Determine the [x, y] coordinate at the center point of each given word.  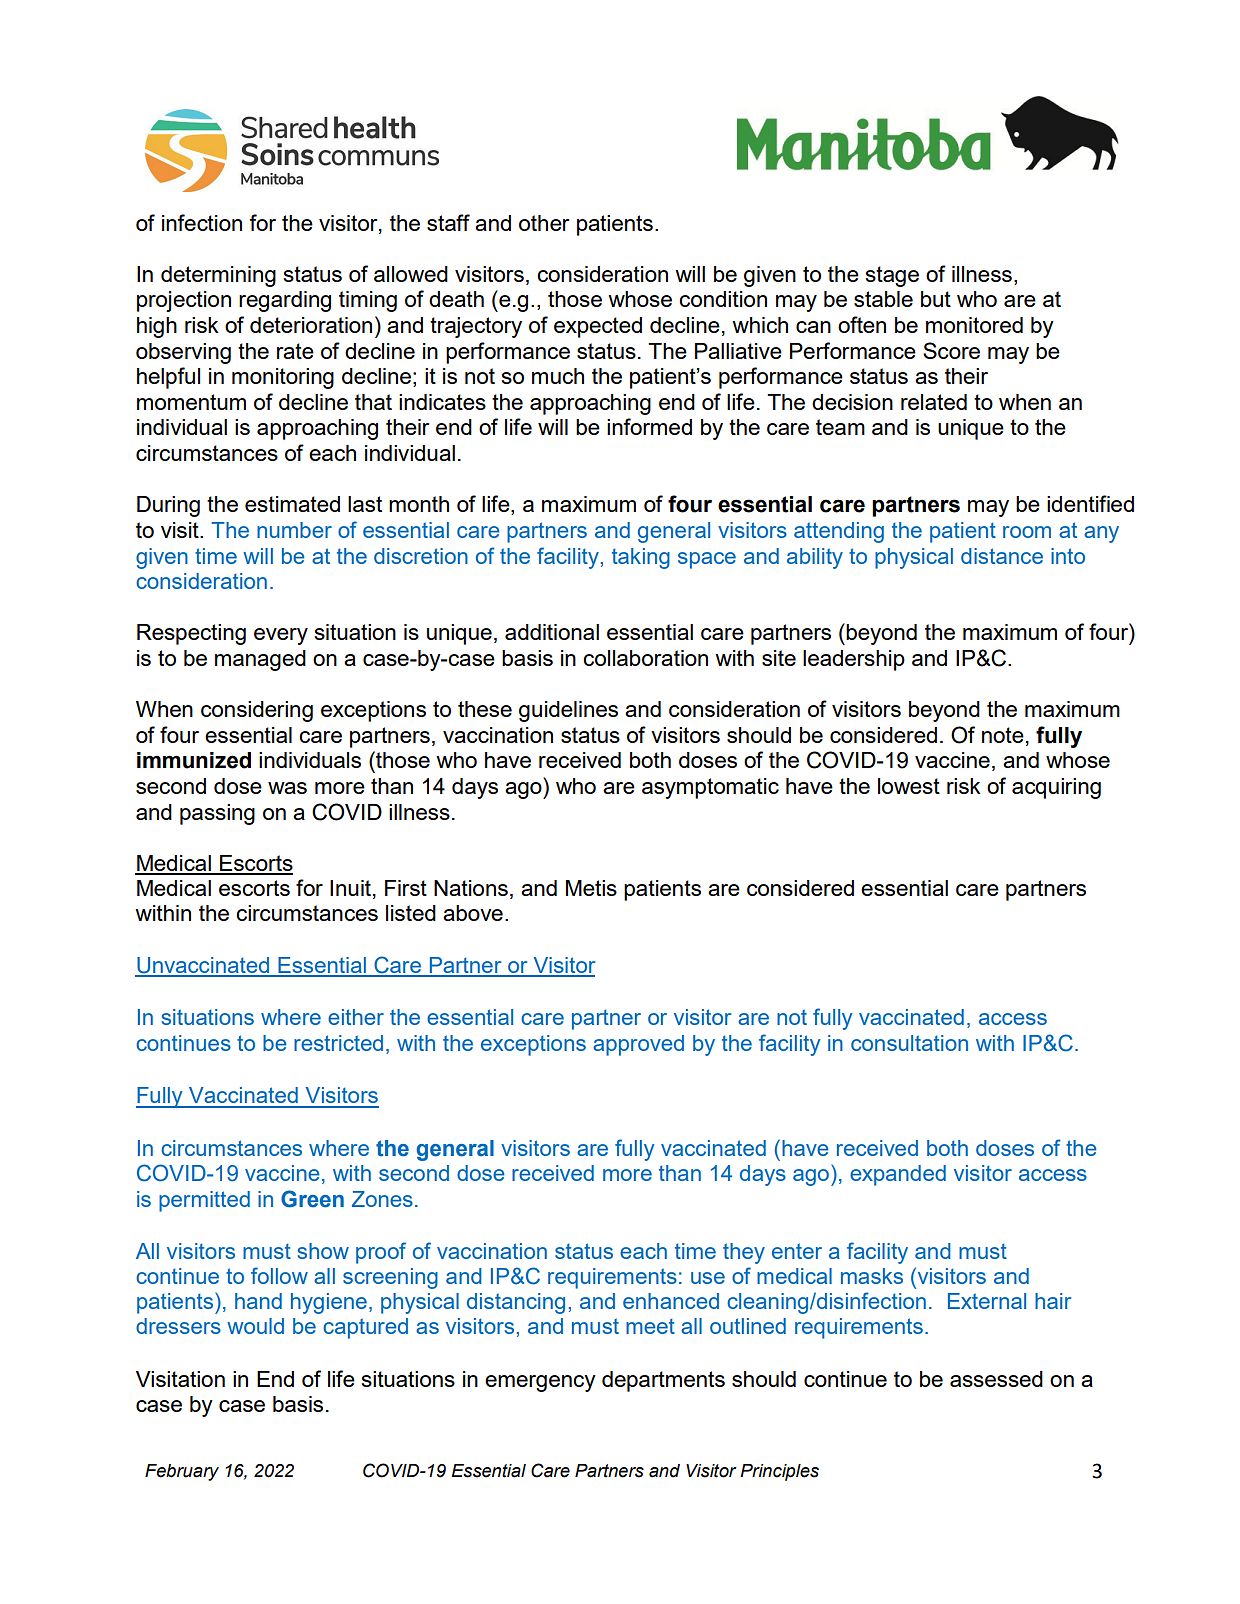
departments [663, 1381]
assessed [996, 1379]
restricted [338, 1043]
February [182, 1472]
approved [638, 1045]
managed [260, 660]
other [544, 223]
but [936, 299]
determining [218, 276]
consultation [909, 1043]
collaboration [645, 658]
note [1003, 735]
